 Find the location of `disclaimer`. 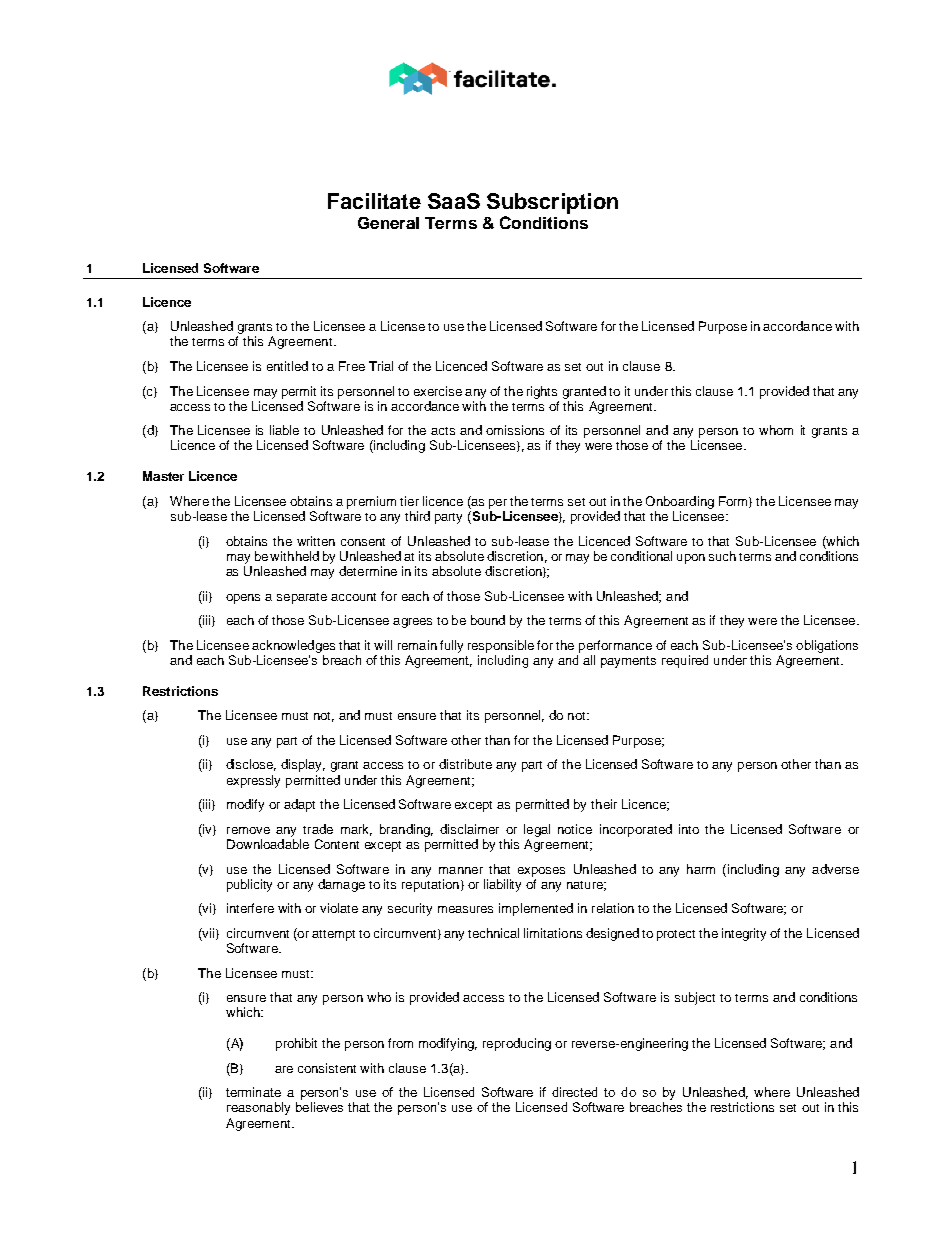

disclaimer is located at coordinates (469, 829).
